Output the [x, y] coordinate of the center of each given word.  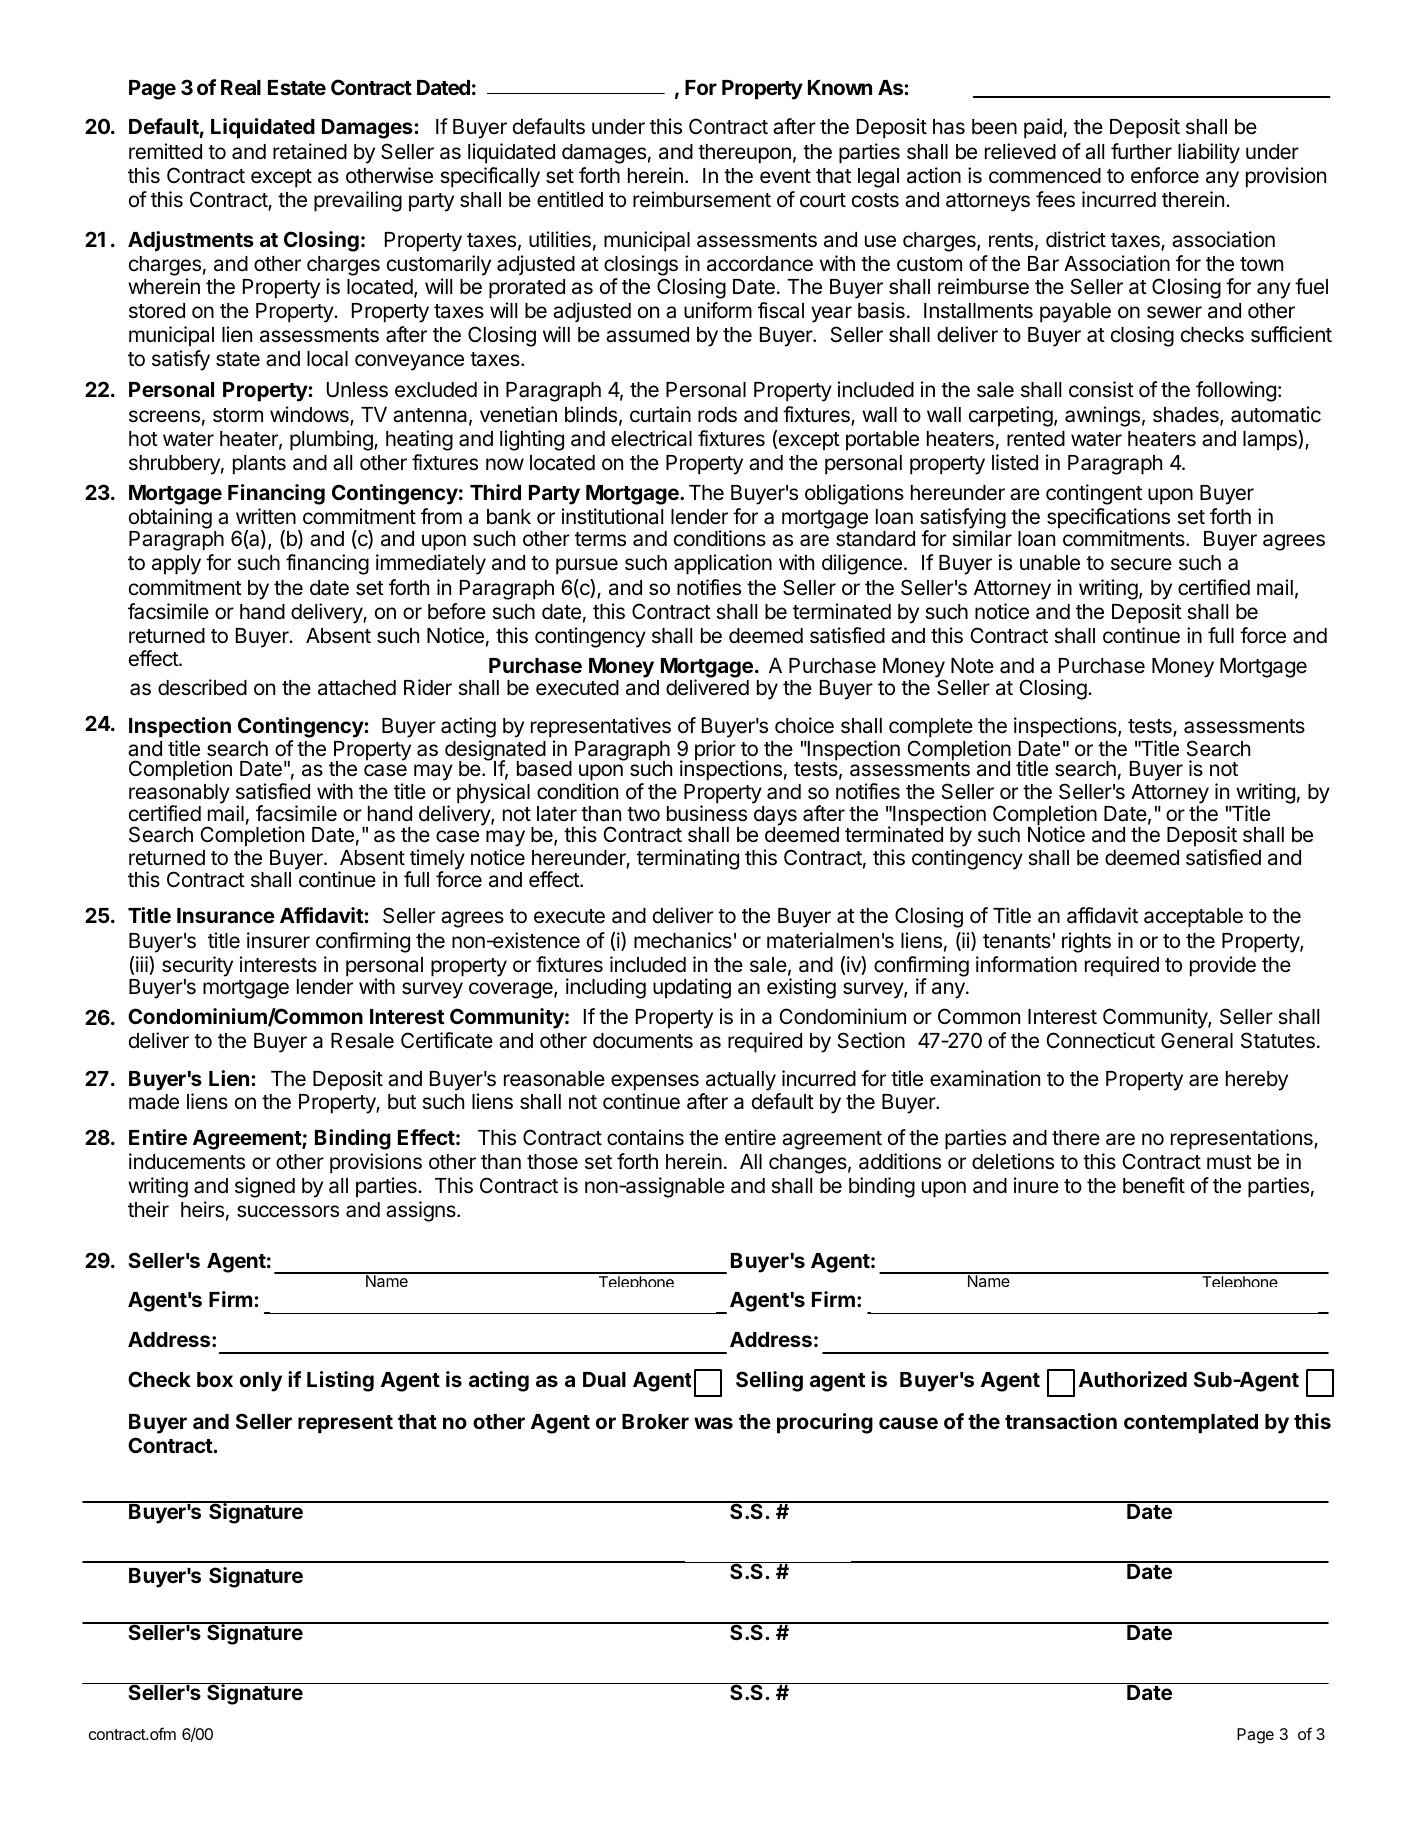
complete [931, 728]
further [1141, 151]
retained [310, 151]
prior [715, 750]
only [261, 1382]
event [785, 176]
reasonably [179, 795]
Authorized [1133, 1379]
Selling [769, 1381]
